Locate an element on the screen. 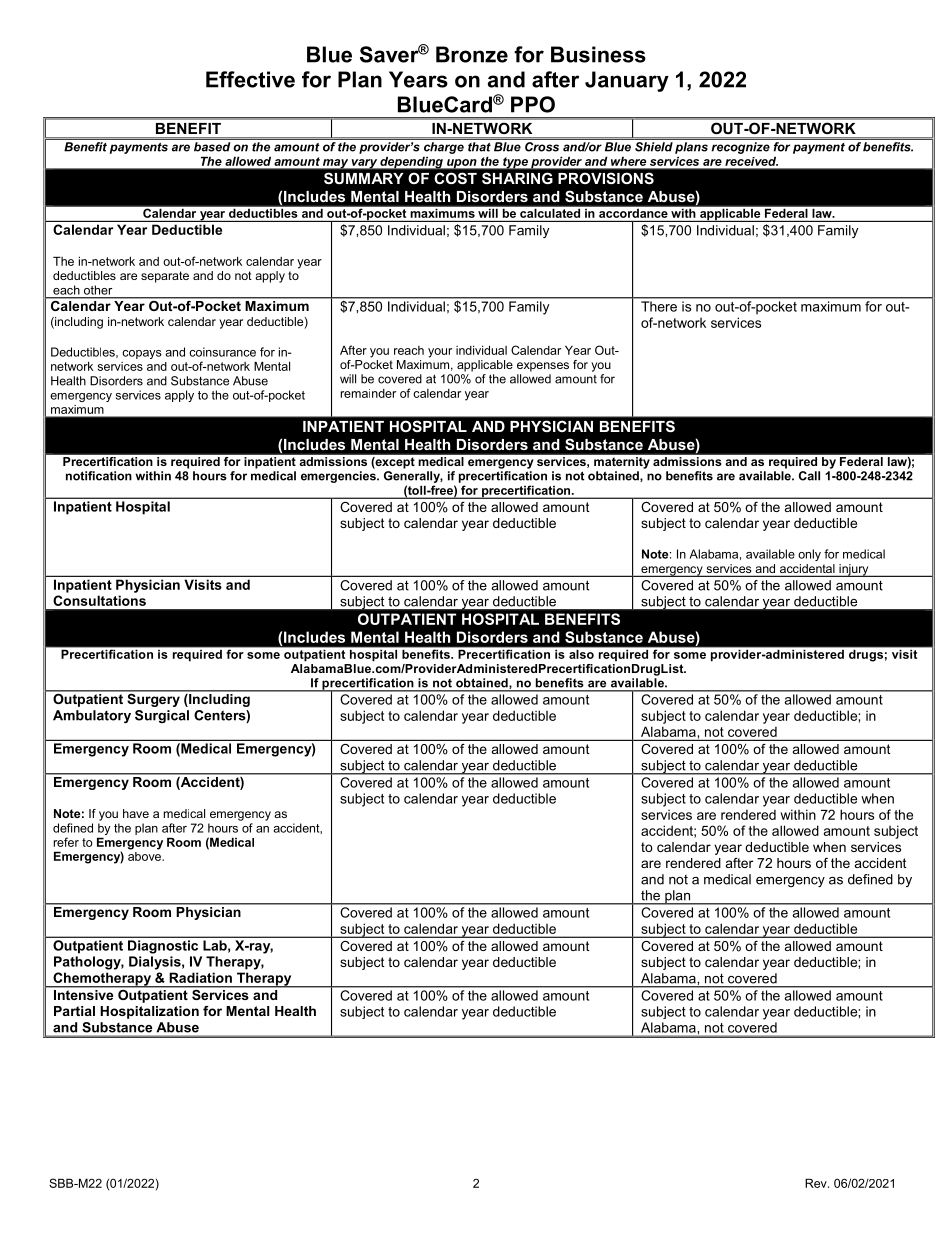 The height and width of the screenshot is (1233, 952). Surgical is located at coordinates (162, 716).
